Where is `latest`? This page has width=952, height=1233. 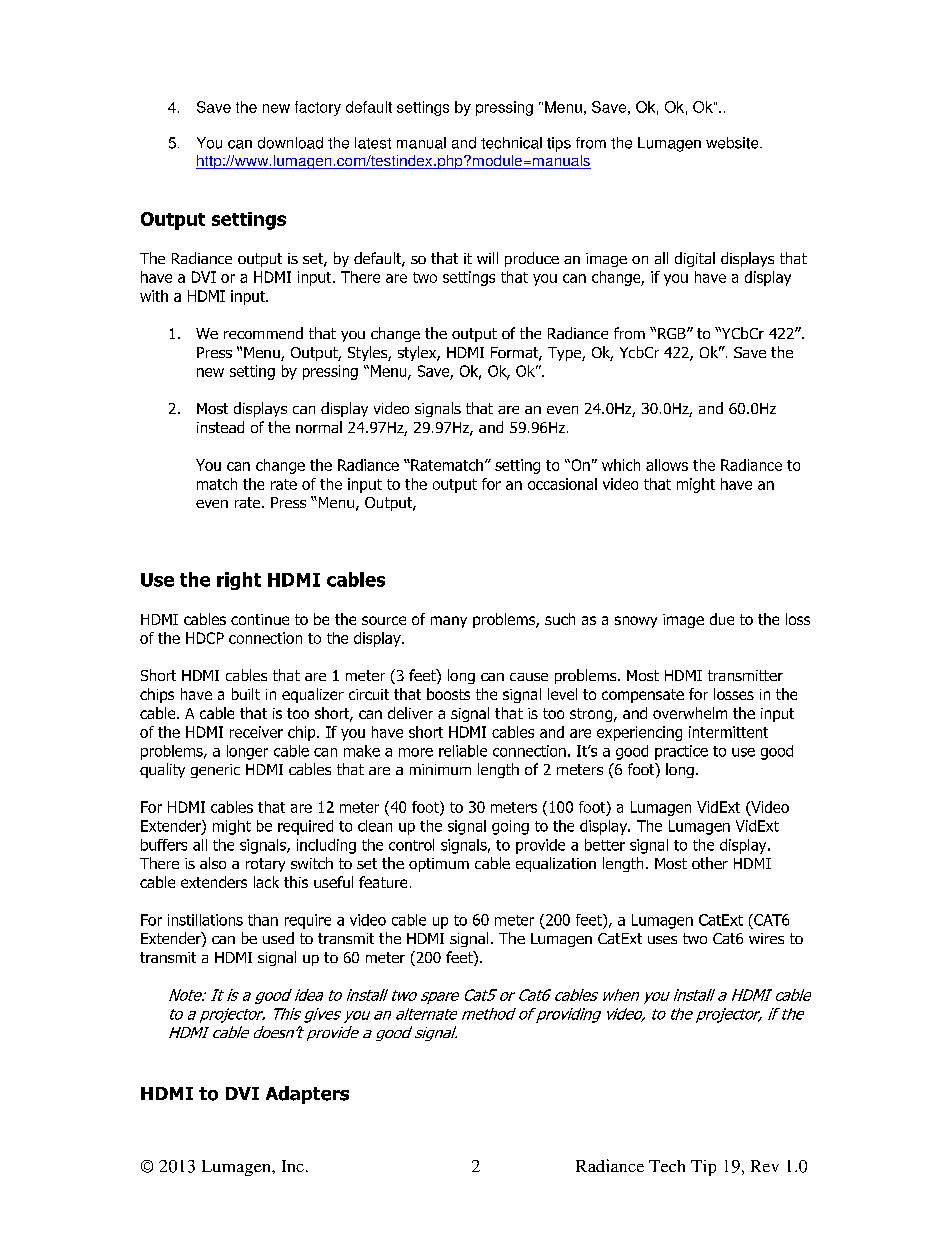 latest is located at coordinates (373, 143).
